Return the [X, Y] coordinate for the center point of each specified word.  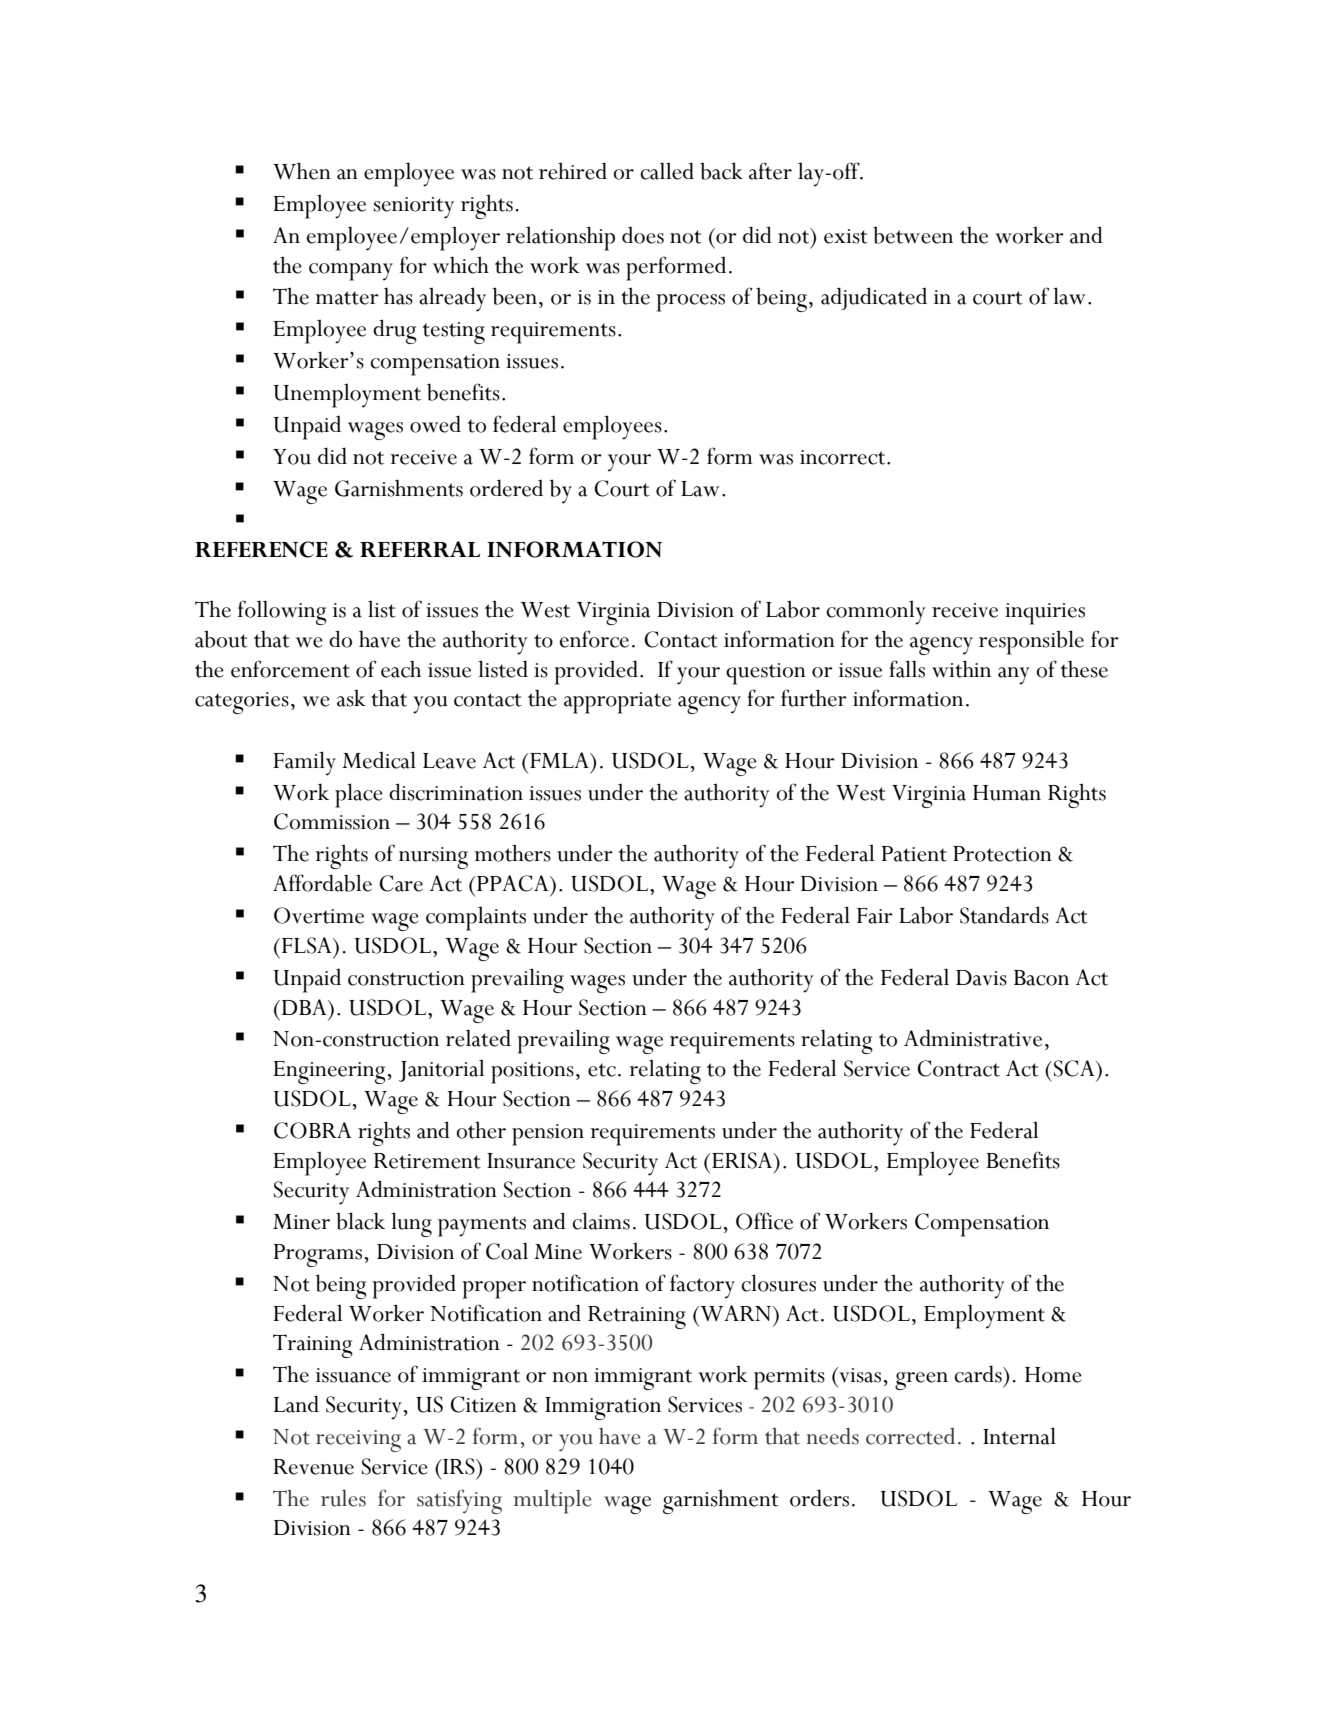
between [913, 235]
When [302, 171]
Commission [332, 821]
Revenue [313, 1467]
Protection [1002, 854]
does [643, 235]
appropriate [617, 703]
